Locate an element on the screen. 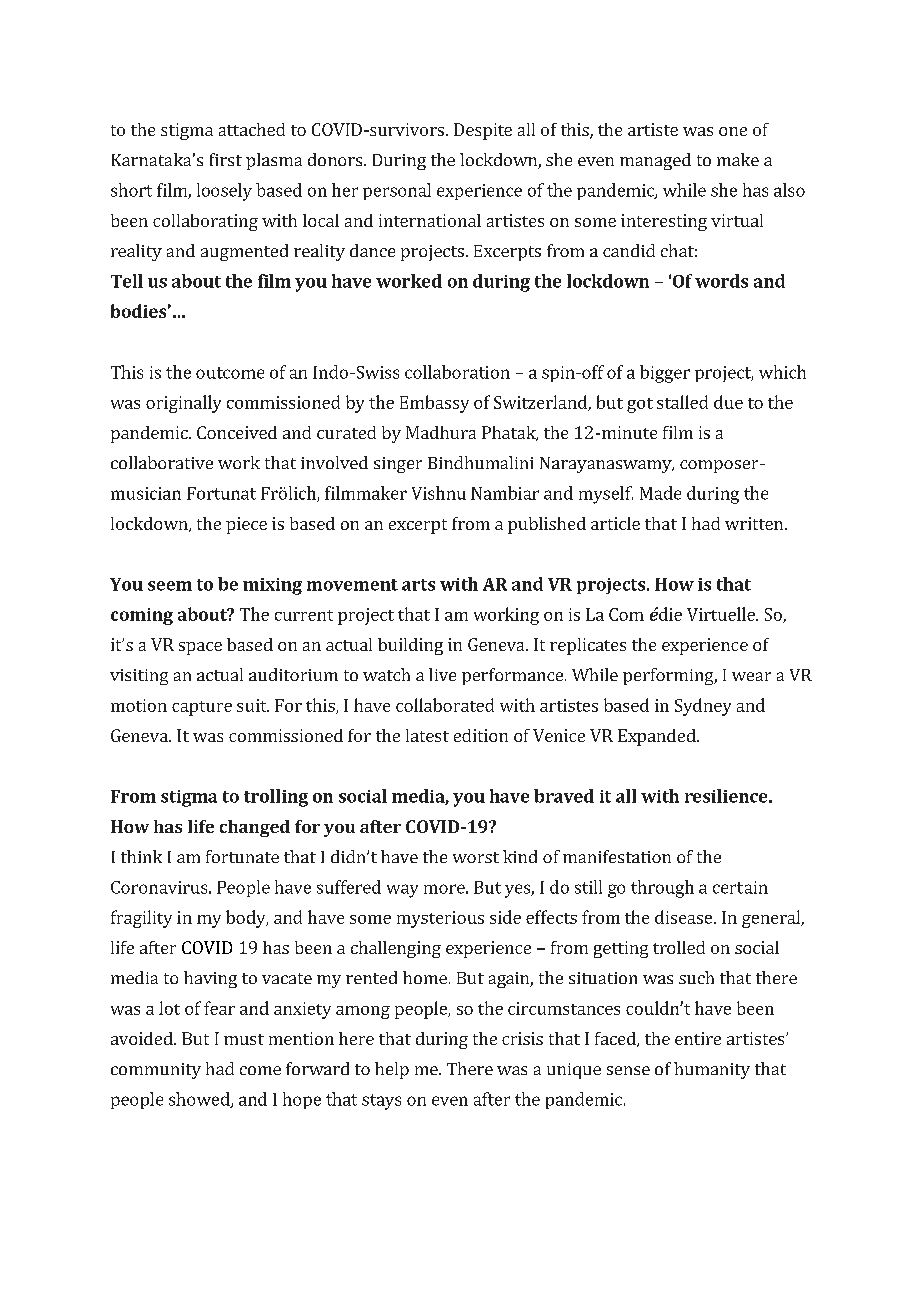  collaborative is located at coordinates (162, 462).
